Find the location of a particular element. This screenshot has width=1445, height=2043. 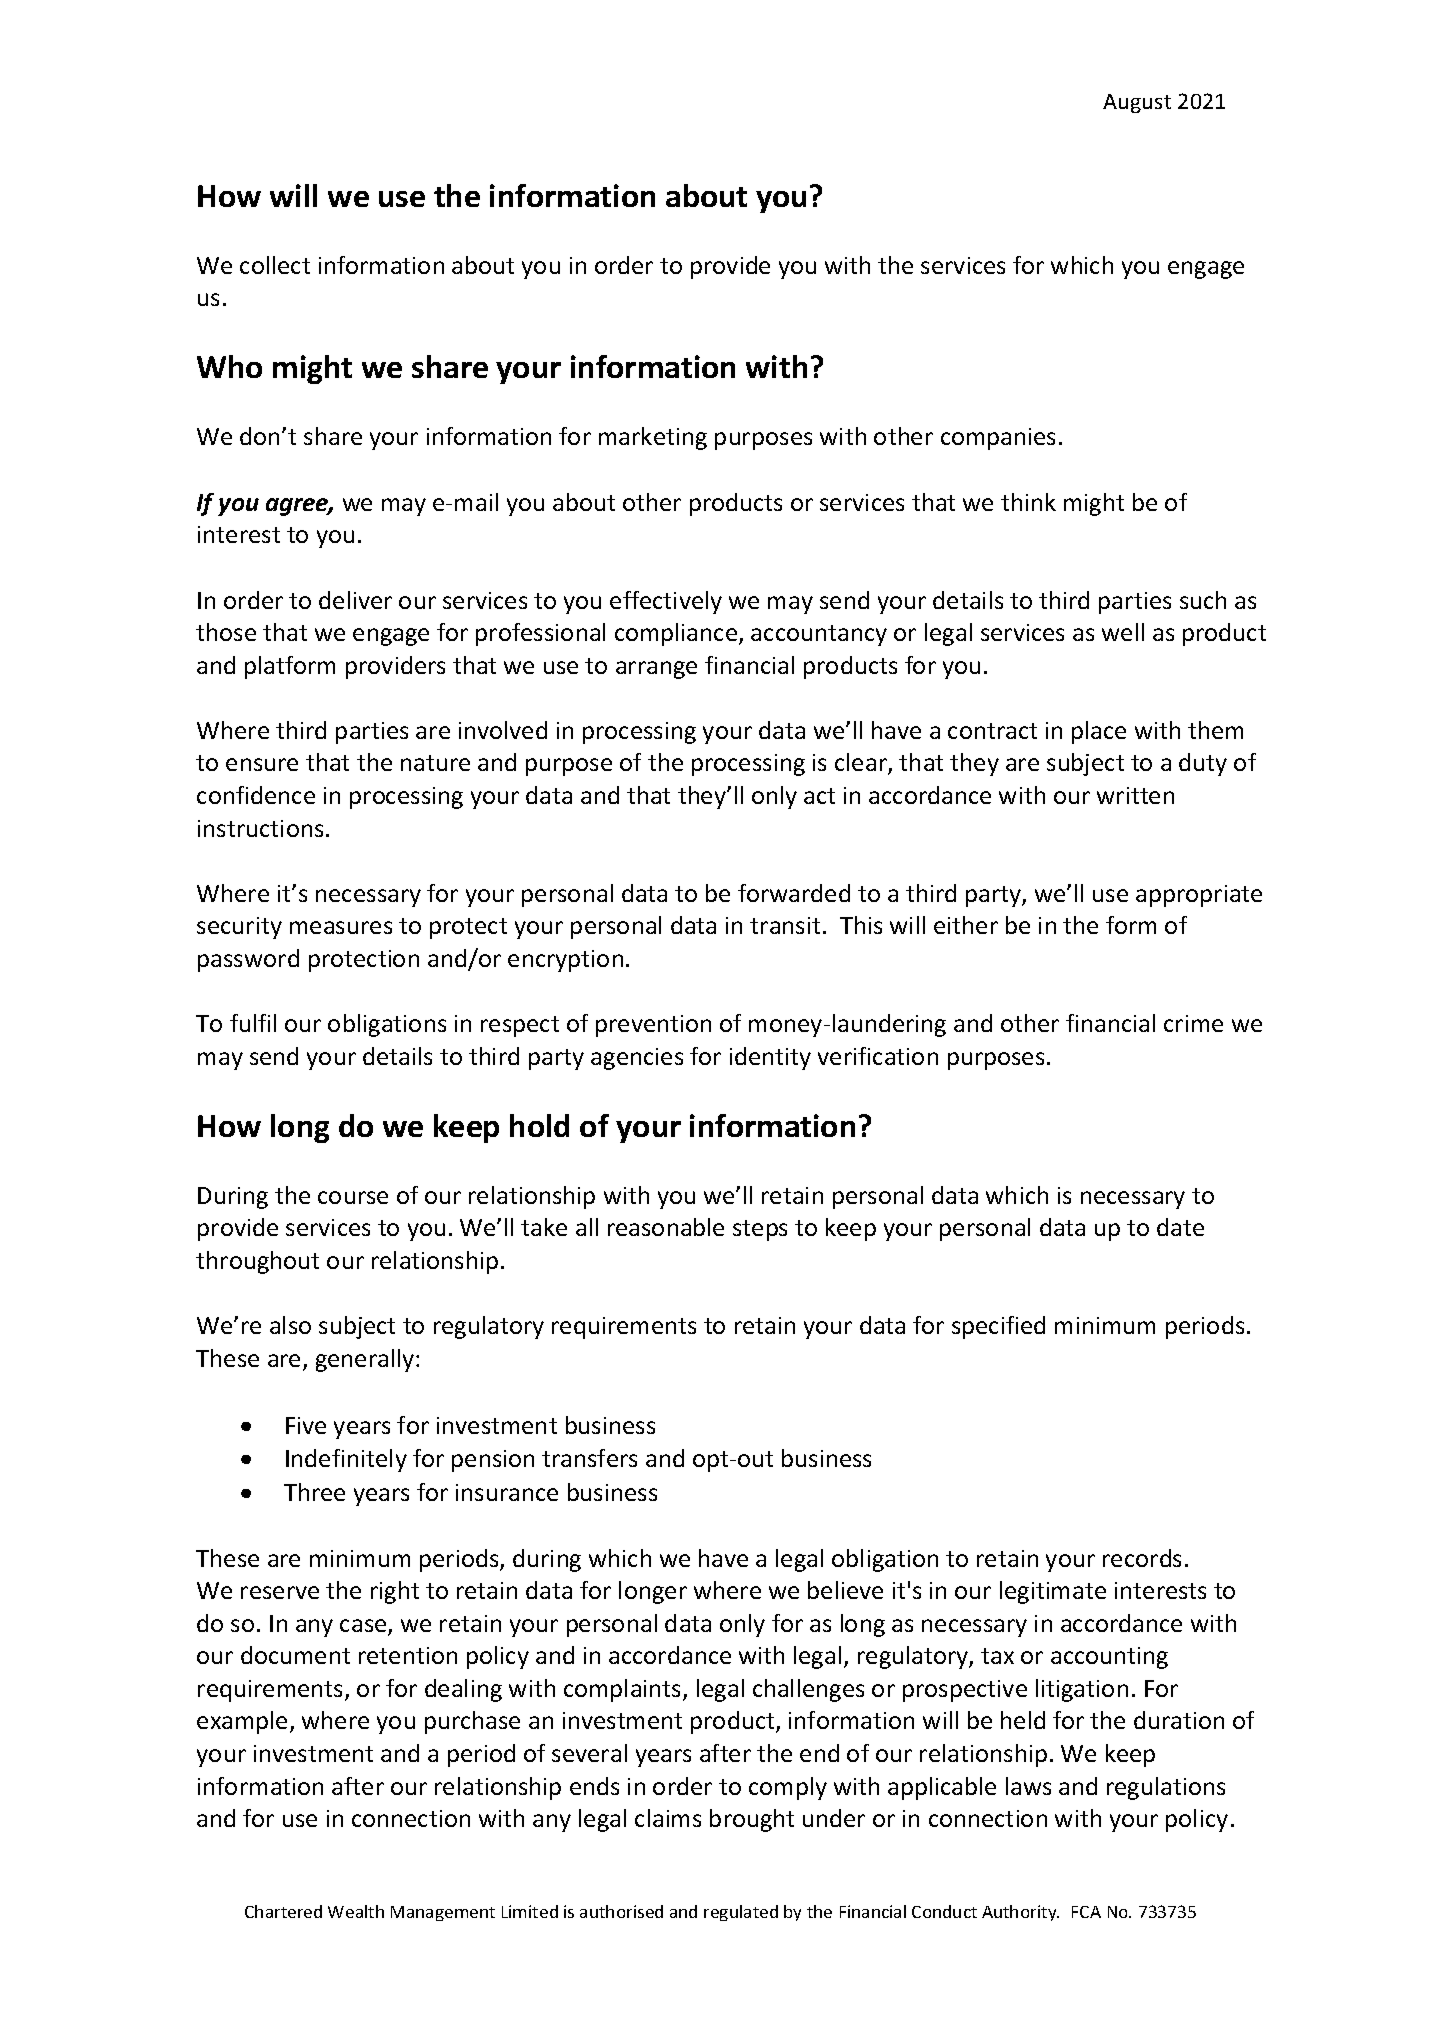

Wealth is located at coordinates (356, 1911).
